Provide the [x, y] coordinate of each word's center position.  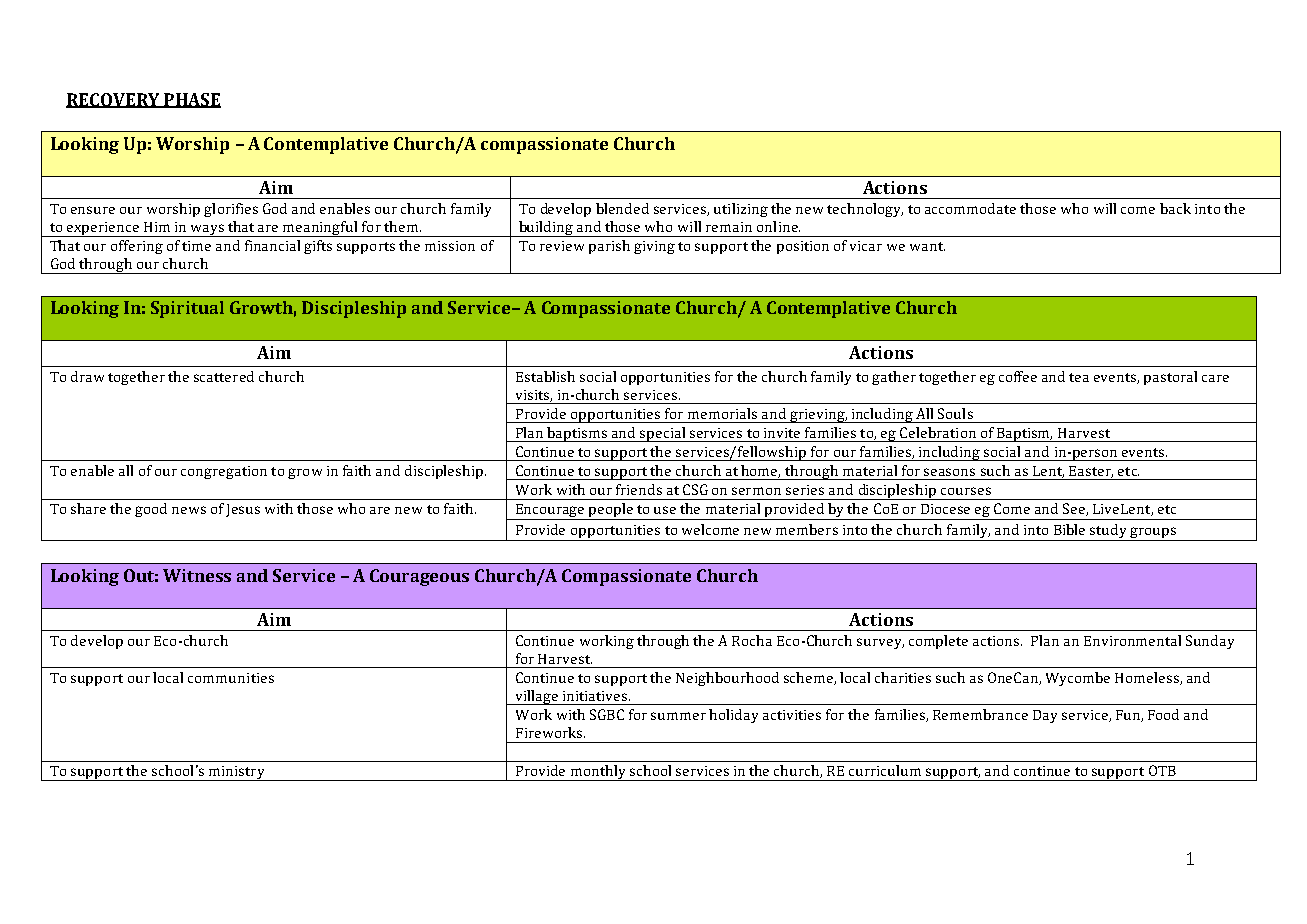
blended [622, 208]
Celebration [938, 432]
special [663, 434]
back [1175, 208]
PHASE [191, 100]
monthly [599, 773]
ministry [236, 773]
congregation [224, 472]
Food [1163, 714]
